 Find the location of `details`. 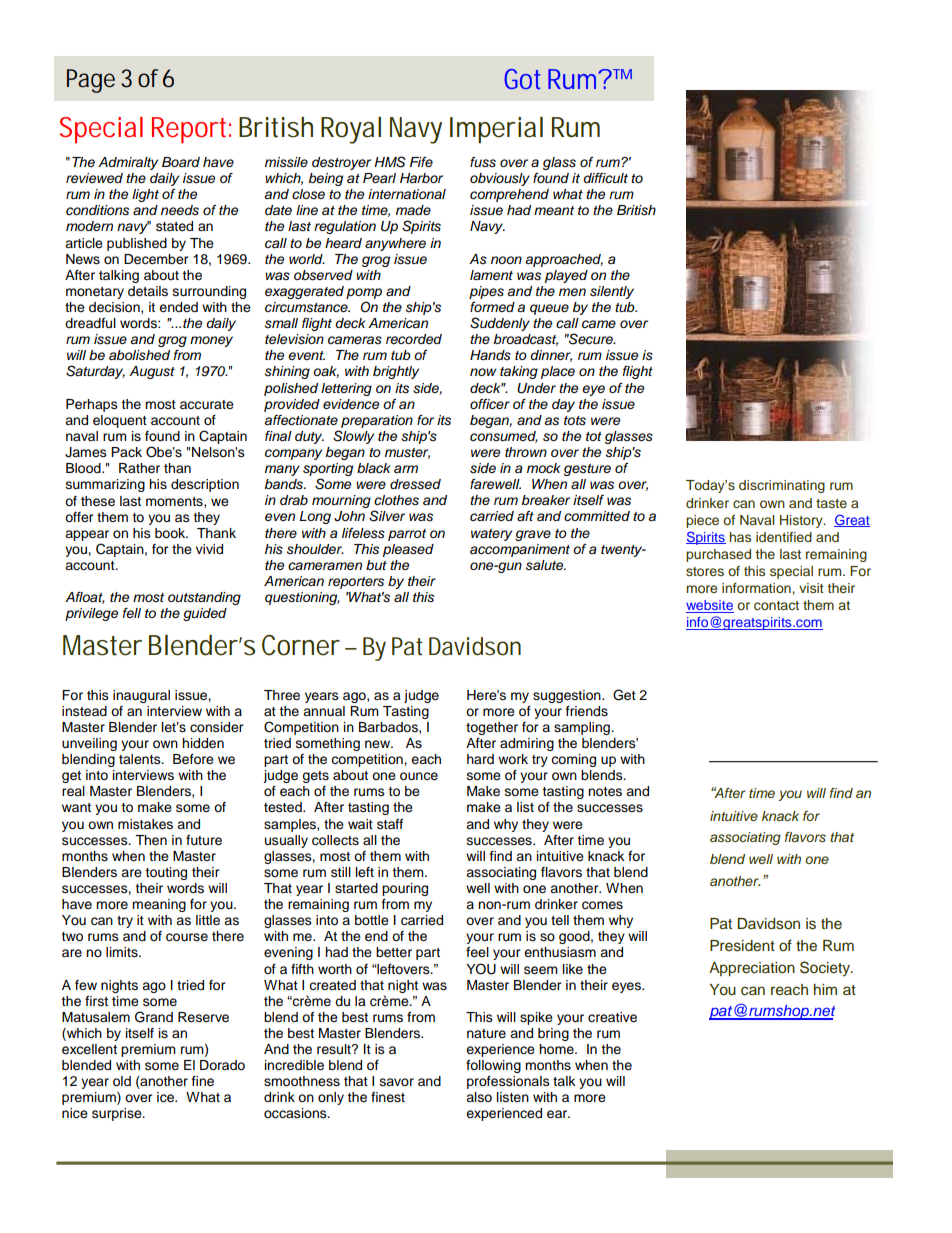

details is located at coordinates (148, 291).
